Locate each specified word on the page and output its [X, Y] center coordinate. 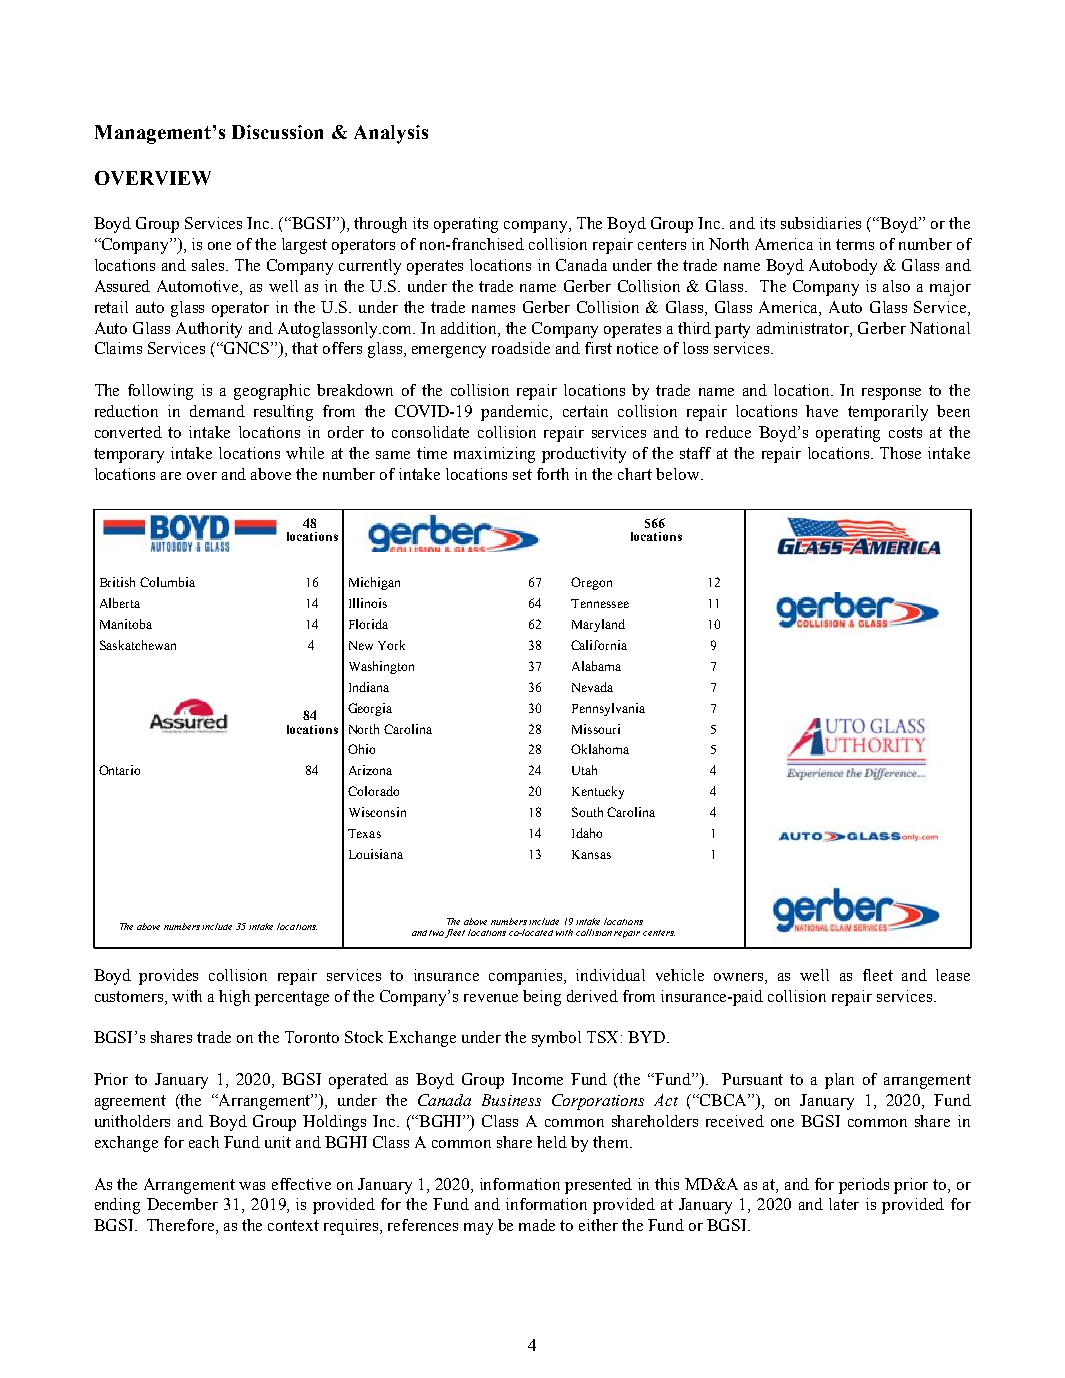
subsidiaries [821, 223]
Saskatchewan [138, 645]
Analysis [391, 134]
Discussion [277, 132]
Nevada [592, 687]
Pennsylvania [608, 709]
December [182, 1204]
